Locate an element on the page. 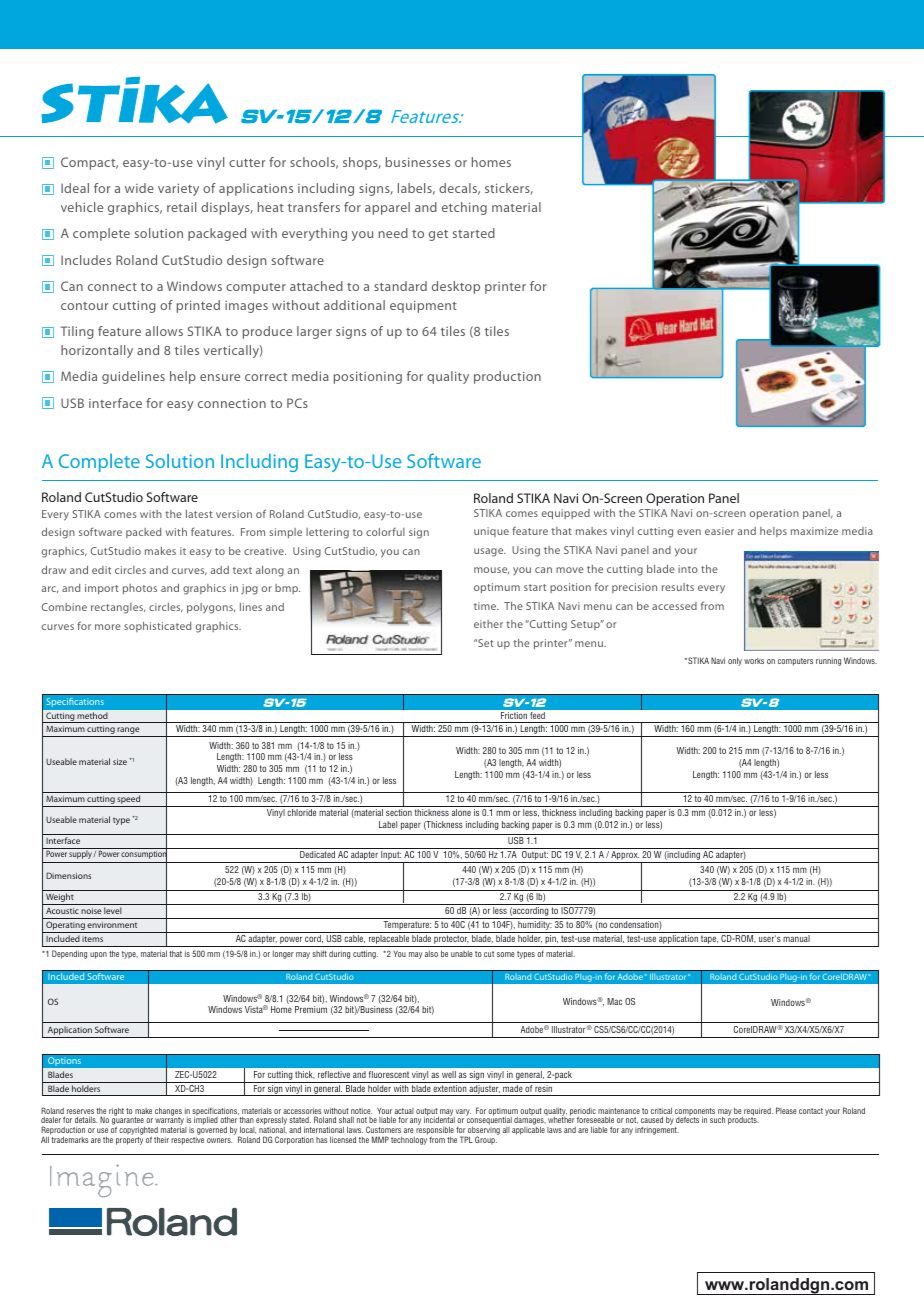  easier is located at coordinates (719, 531).
